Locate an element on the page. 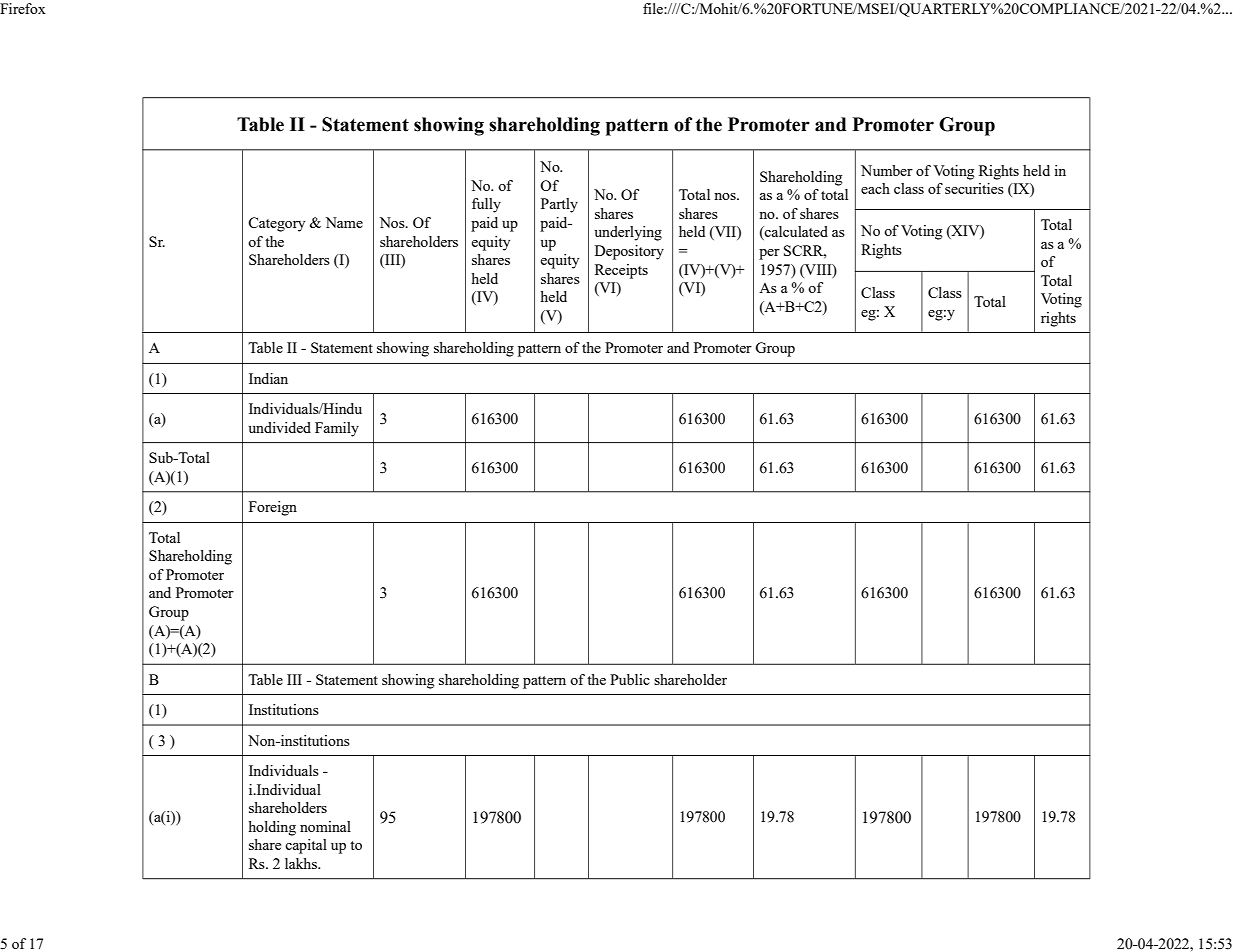  fully is located at coordinates (486, 205).
